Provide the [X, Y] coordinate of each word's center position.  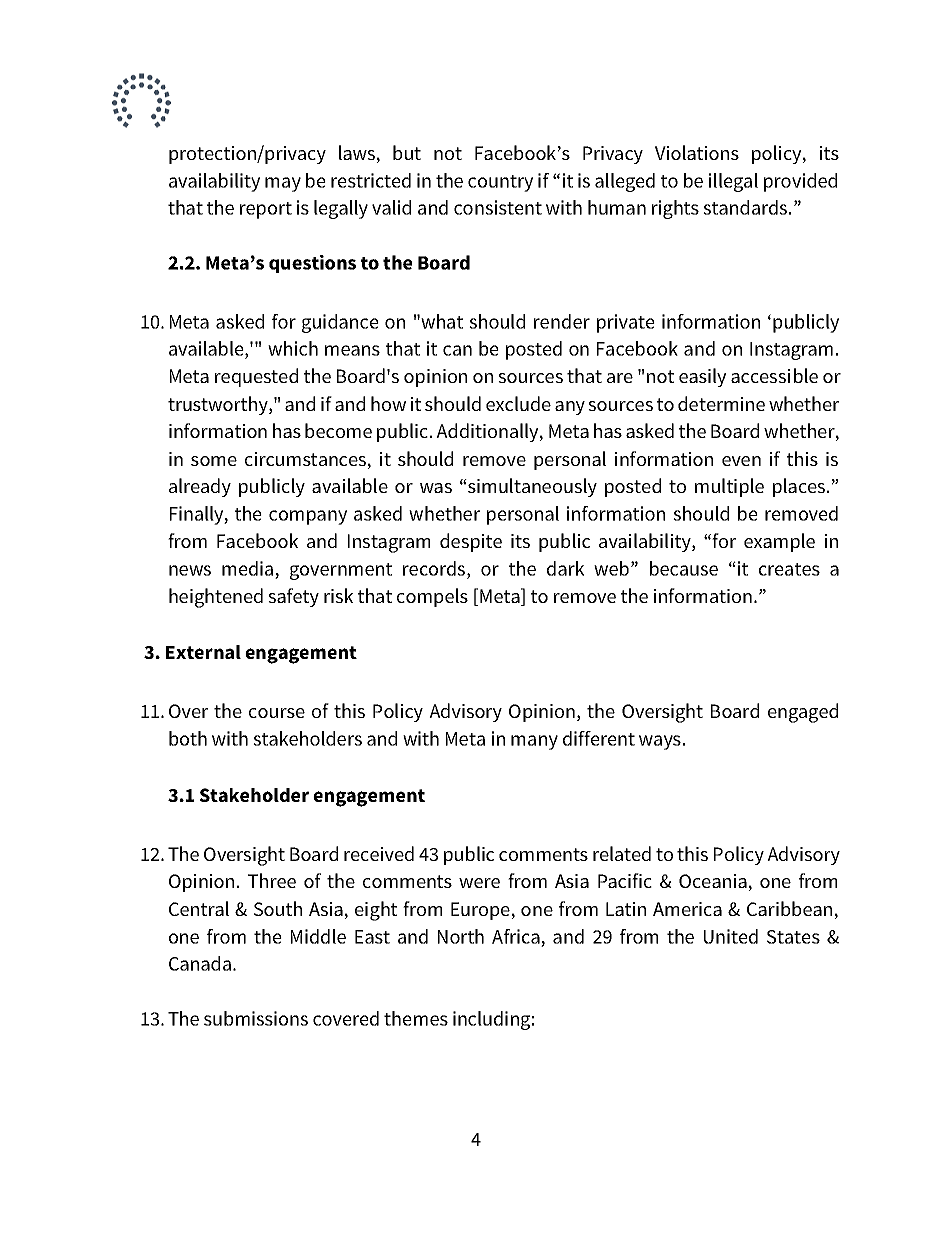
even [741, 461]
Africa [516, 936]
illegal [733, 182]
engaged [803, 713]
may [283, 184]
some [214, 461]
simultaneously [531, 487]
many [534, 742]
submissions [256, 1018]
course [277, 713]
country [500, 183]
